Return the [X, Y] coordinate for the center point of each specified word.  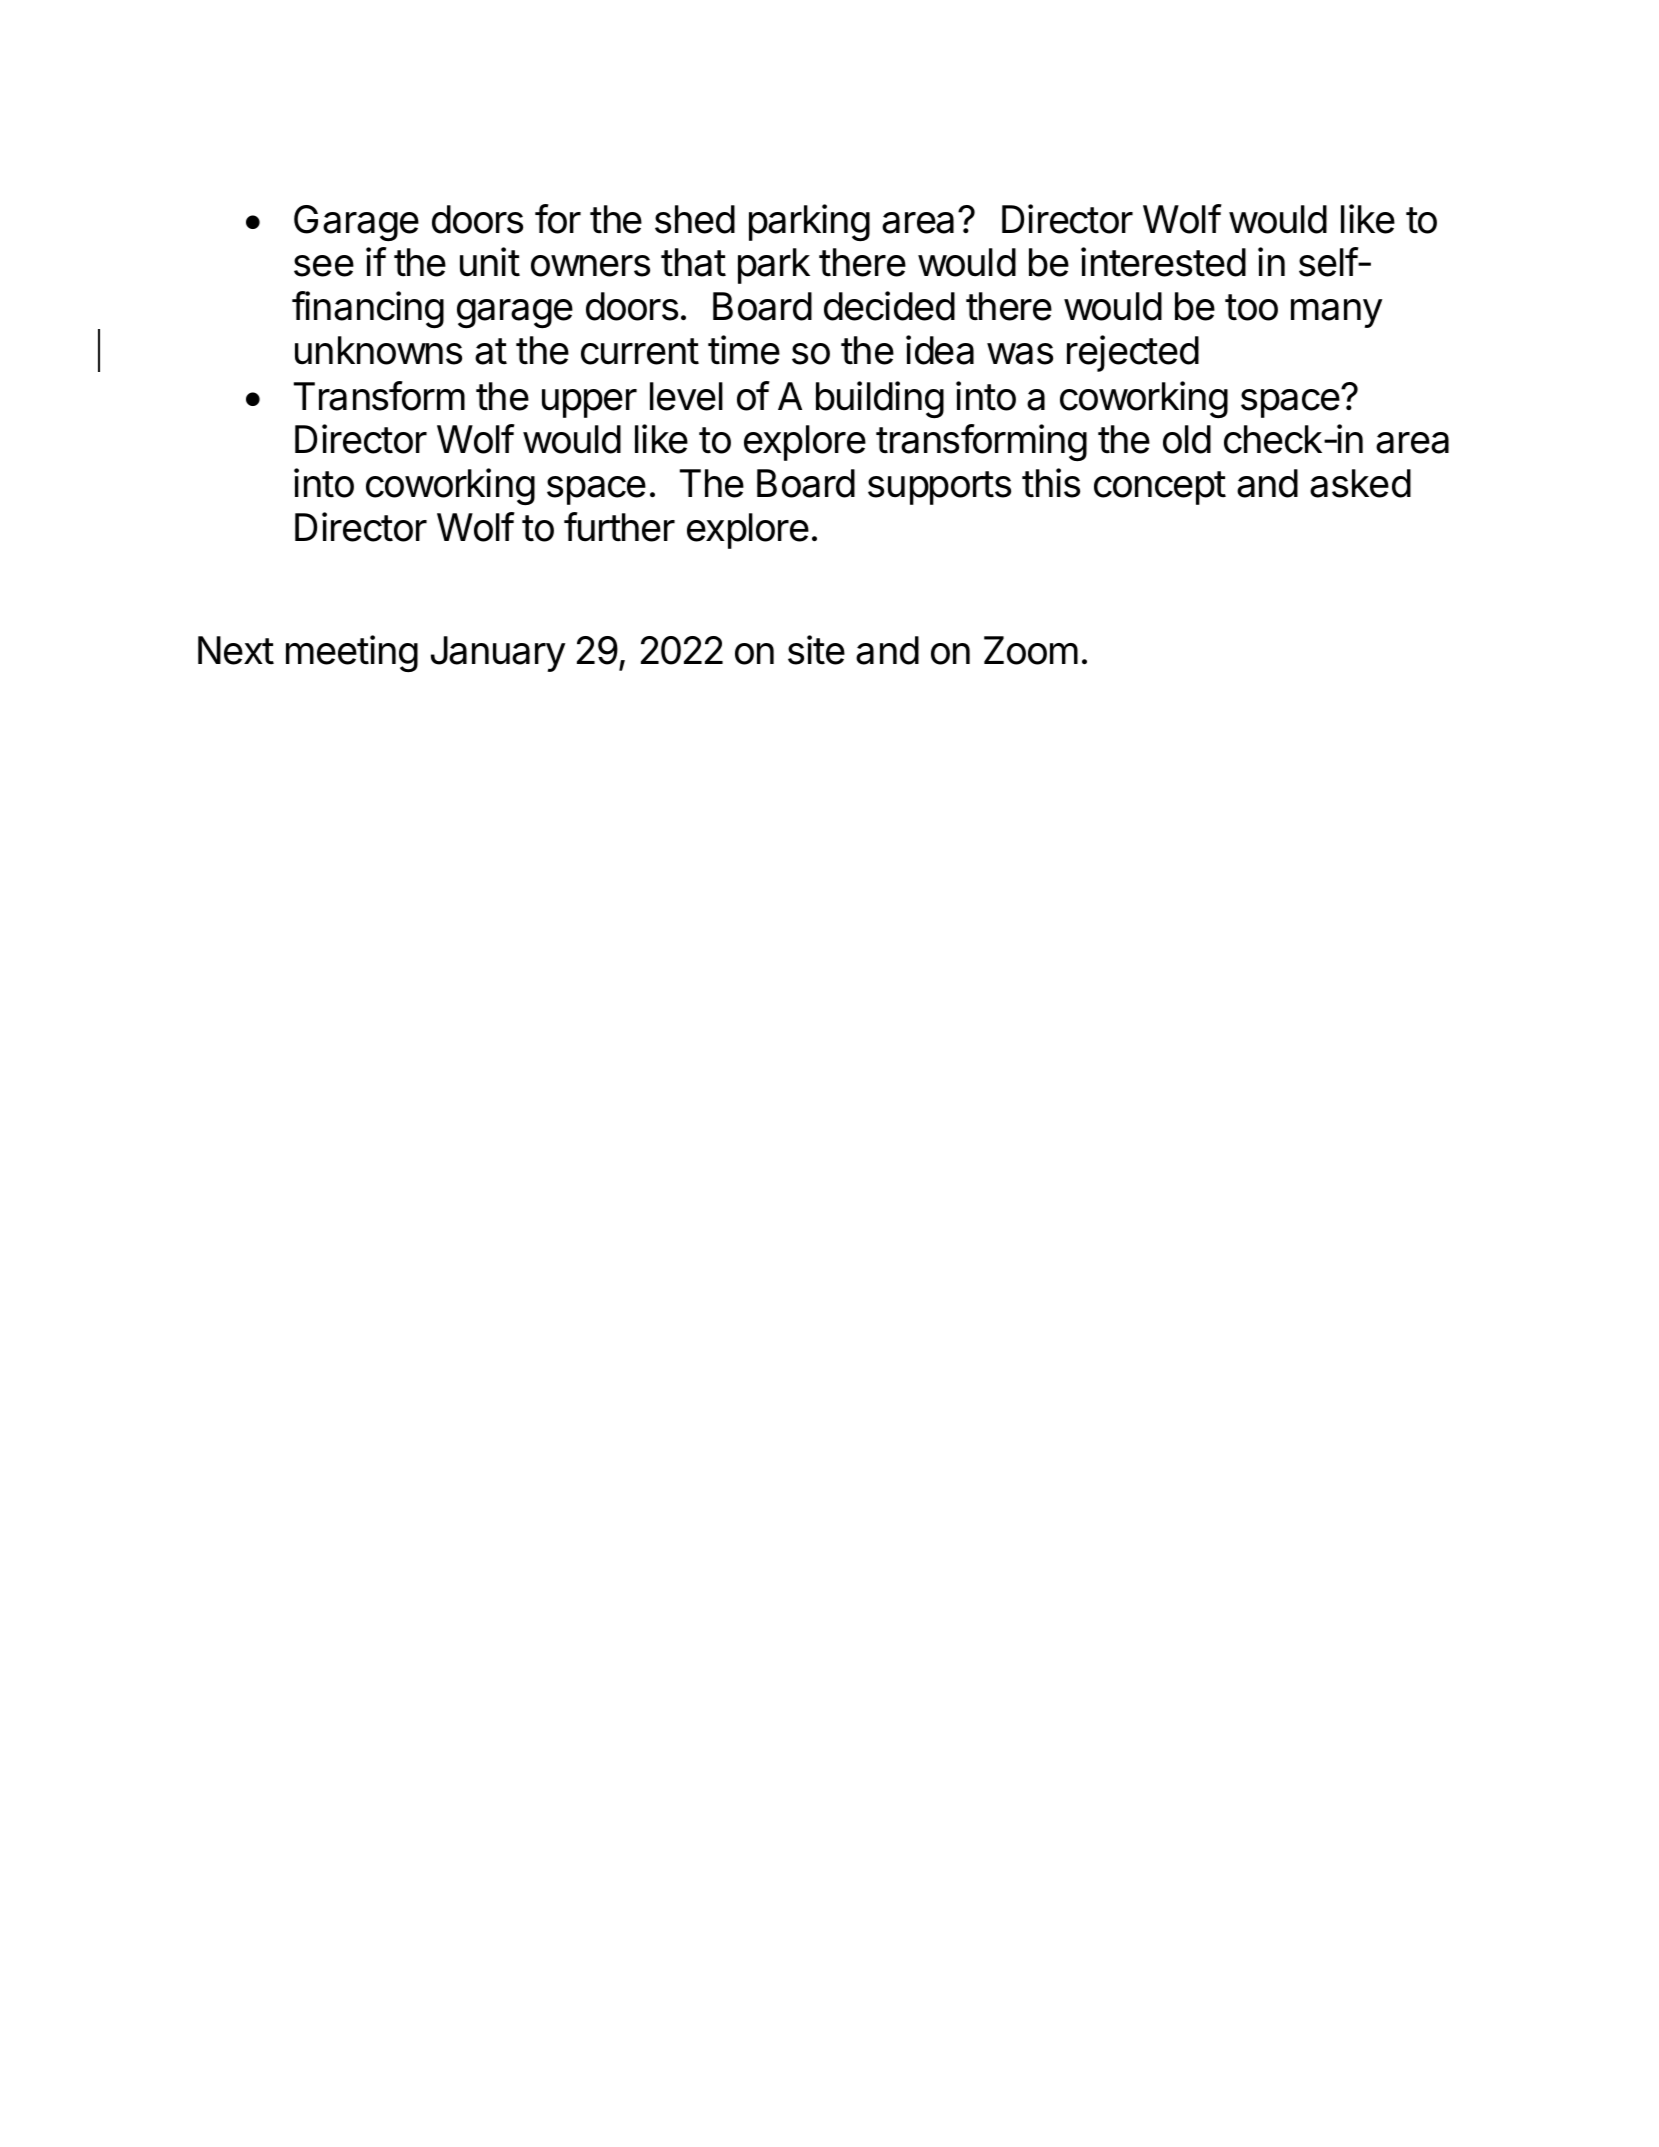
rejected [1133, 353]
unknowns [378, 350]
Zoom [1031, 650]
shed [695, 219]
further [619, 527]
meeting [352, 653]
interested [1163, 262]
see [324, 266]
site [816, 650]
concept [1160, 488]
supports [939, 488]
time [744, 350]
